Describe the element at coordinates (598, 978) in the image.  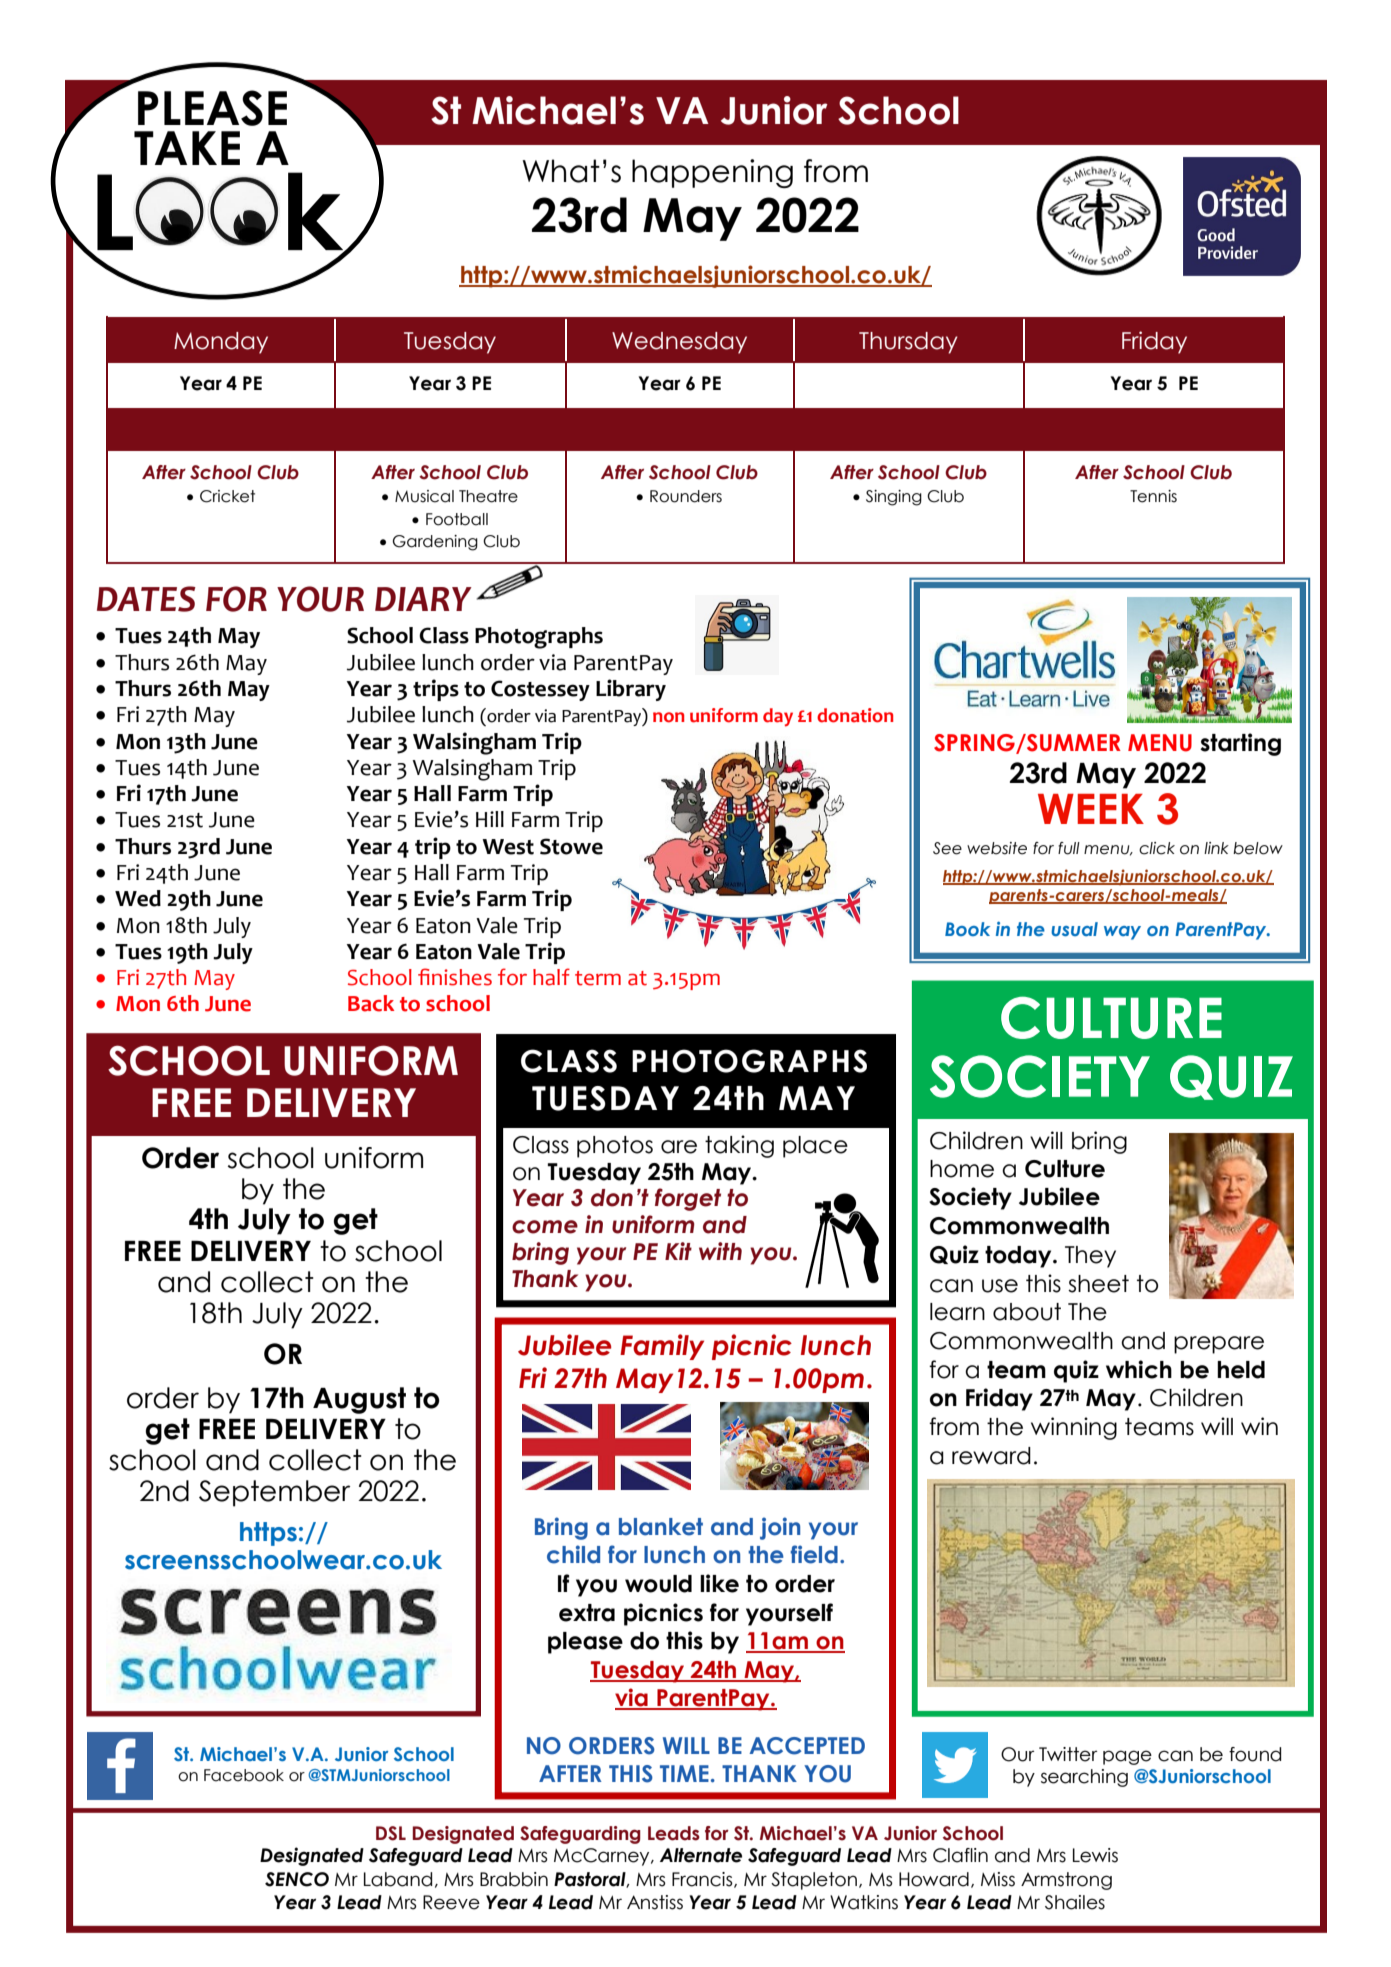
I see `term` at that location.
